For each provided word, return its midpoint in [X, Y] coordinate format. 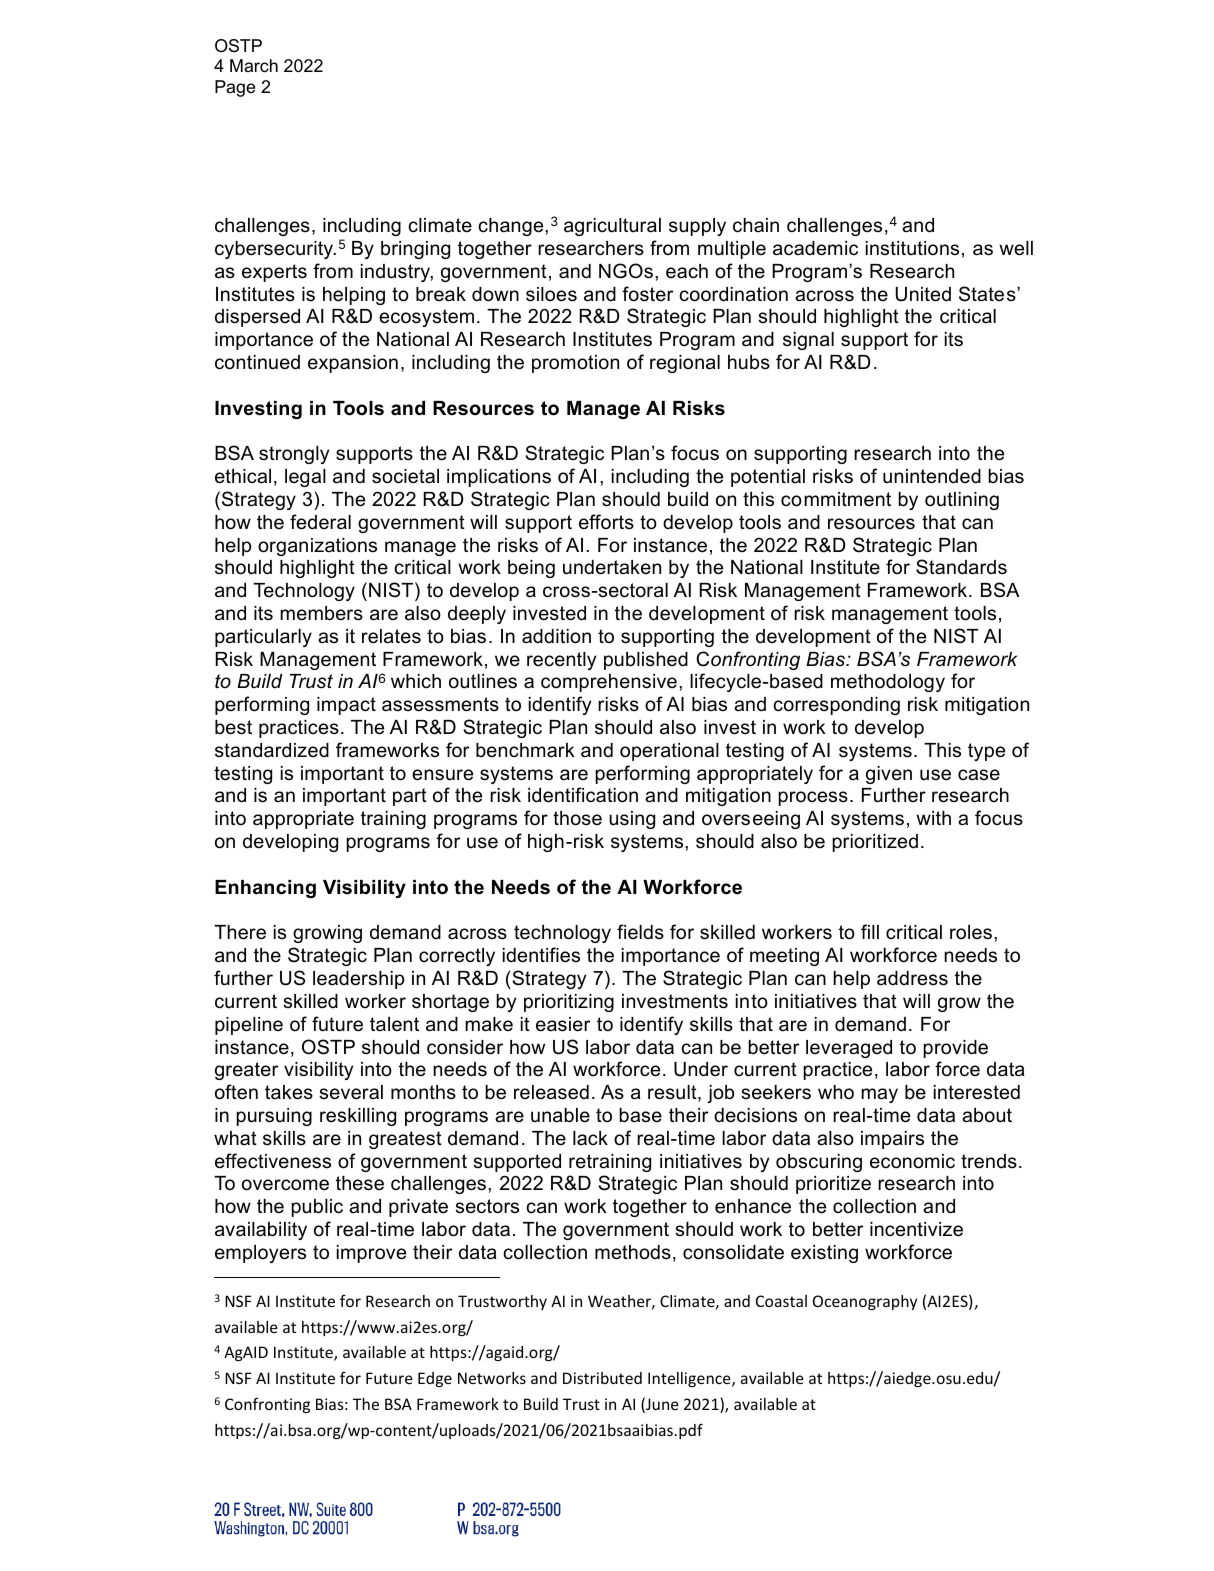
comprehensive [609, 683]
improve [371, 1254]
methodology [888, 683]
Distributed [602, 1378]
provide [955, 1049]
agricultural [612, 227]
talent [394, 1024]
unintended [932, 476]
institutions [912, 248]
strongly [294, 455]
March [254, 66]
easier [563, 1024]
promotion [575, 364]
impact [346, 706]
